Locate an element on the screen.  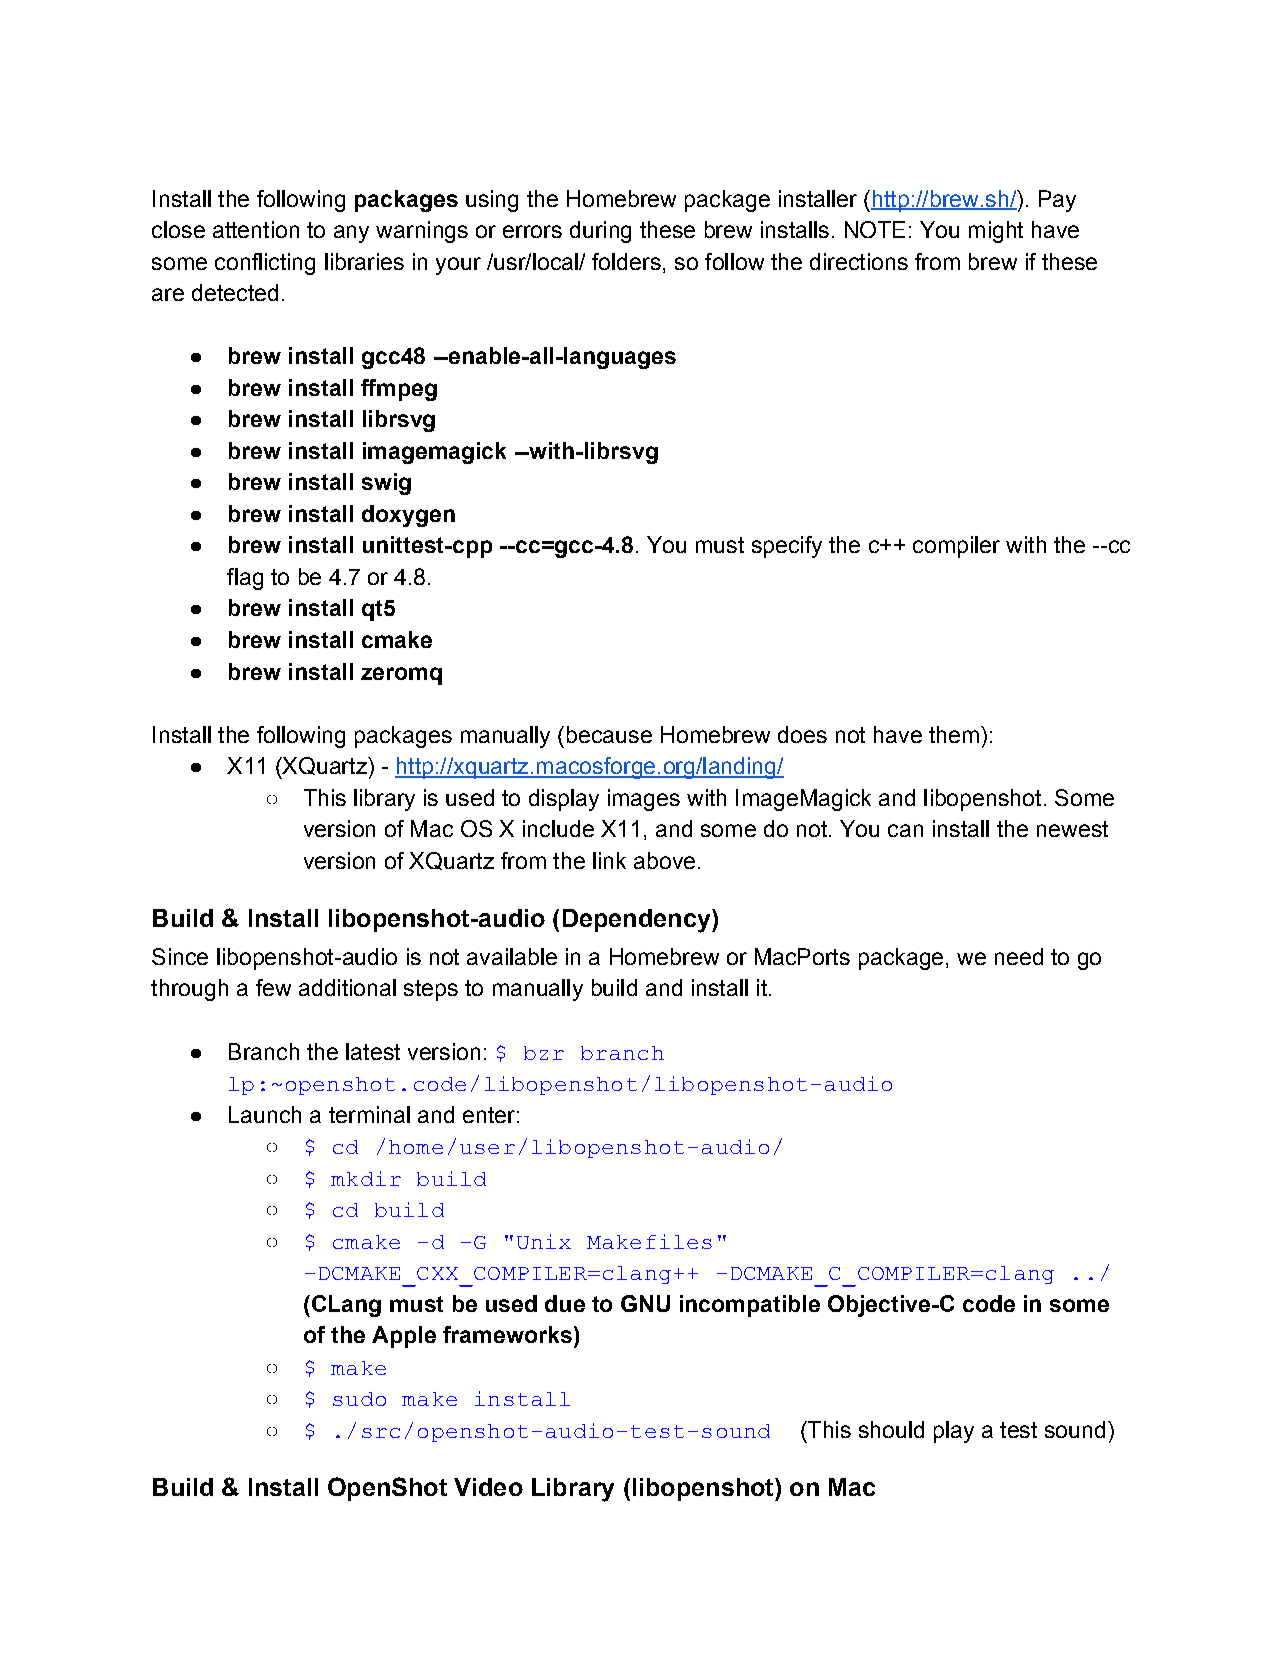
can is located at coordinates (905, 830).
